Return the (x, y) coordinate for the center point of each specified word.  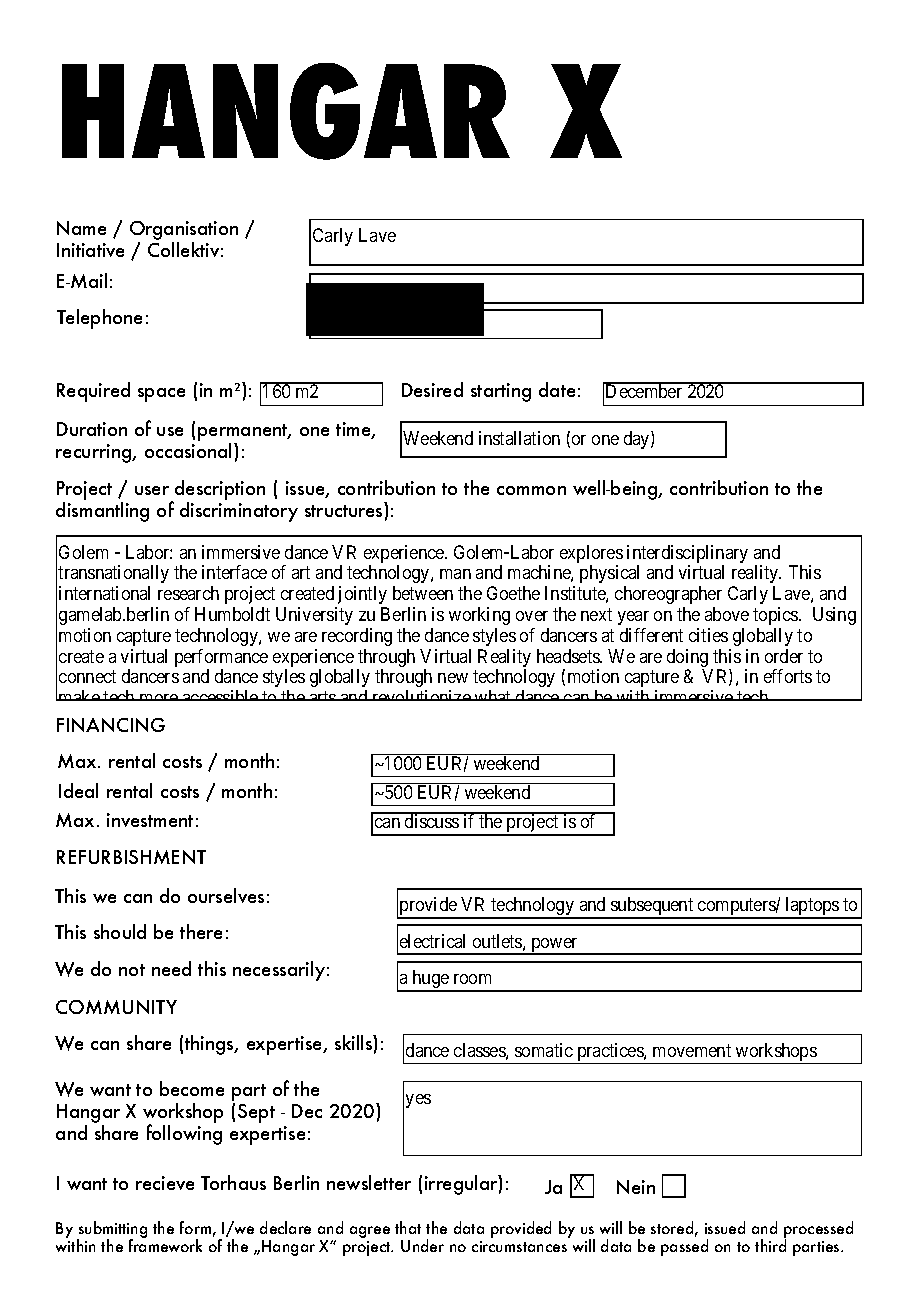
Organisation (184, 232)
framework (165, 1245)
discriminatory (239, 512)
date (557, 389)
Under (422, 1245)
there (201, 931)
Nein (636, 1187)
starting (501, 392)
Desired (432, 389)
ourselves (226, 895)
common (531, 490)
